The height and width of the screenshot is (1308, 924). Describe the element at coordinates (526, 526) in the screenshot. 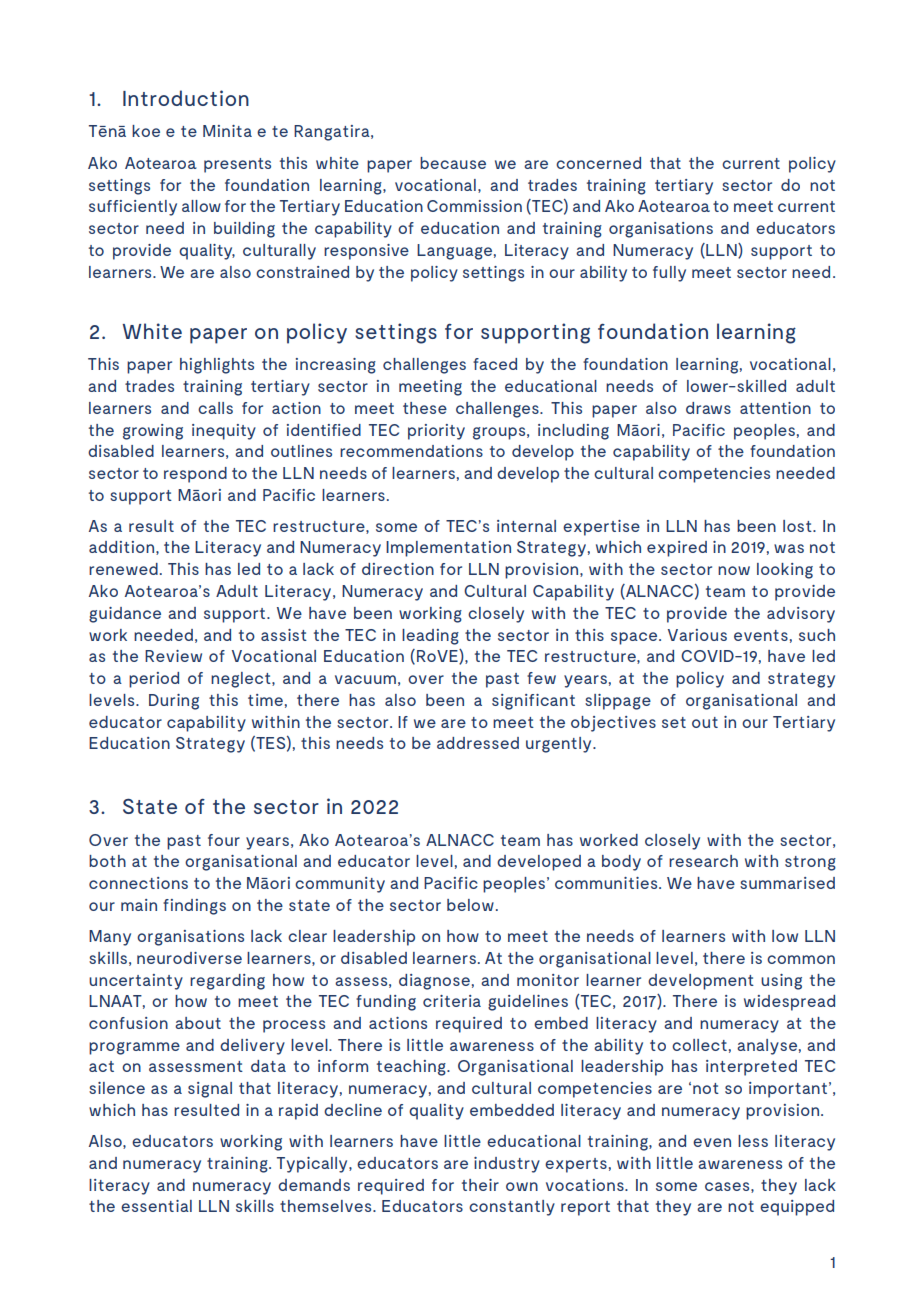

I see `internal` at that location.
